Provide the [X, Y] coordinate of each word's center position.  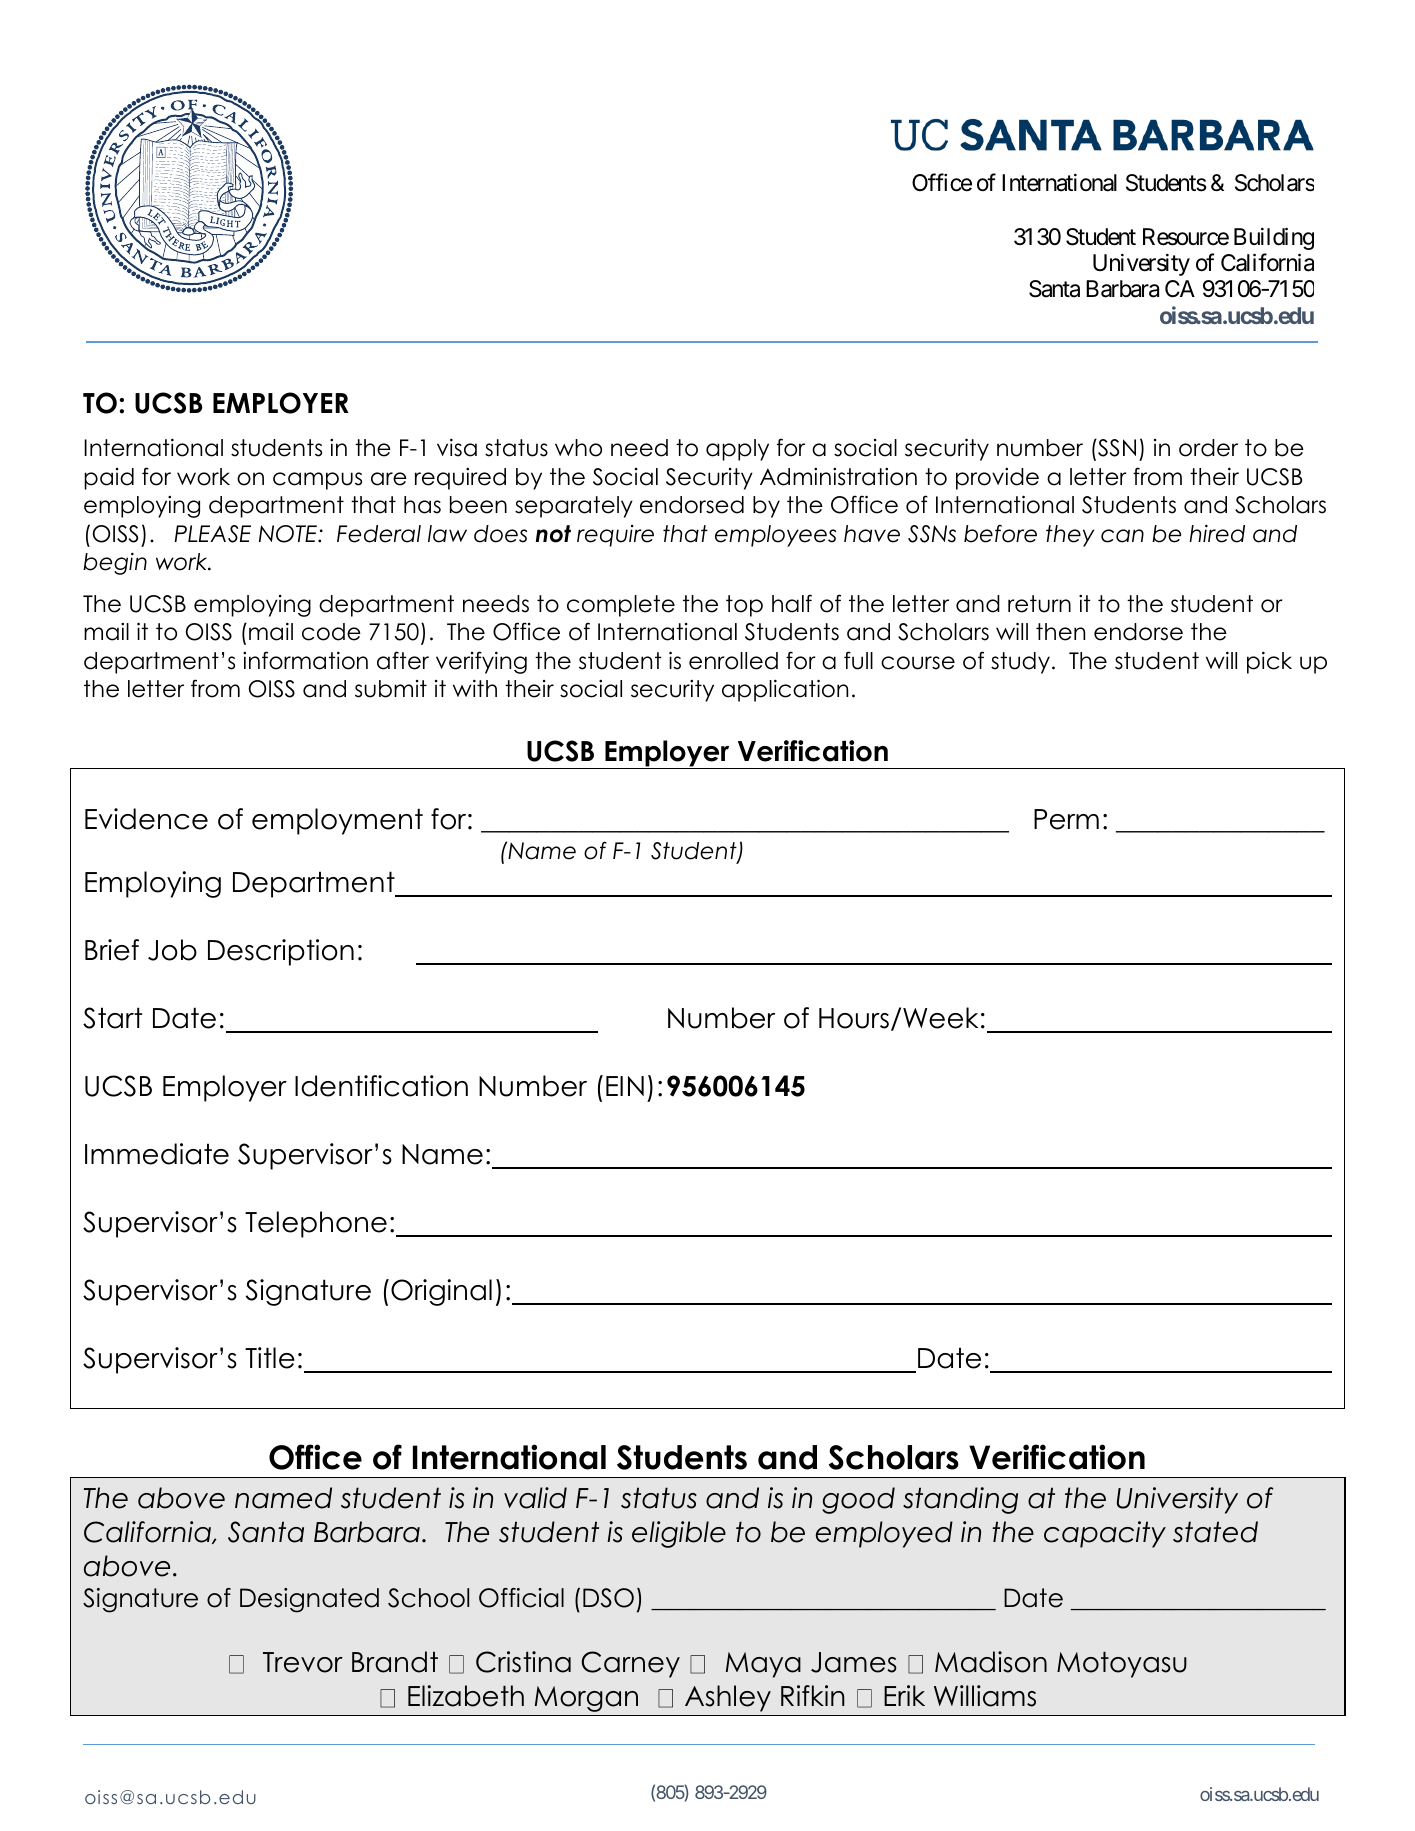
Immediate [157, 1154]
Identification [381, 1086]
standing [960, 1500]
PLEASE [212, 534]
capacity [1105, 1534]
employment [337, 821]
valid [535, 1498]
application [785, 690]
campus [317, 481]
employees [775, 536]
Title [270, 1358]
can [1122, 536]
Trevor [303, 1662]
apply [737, 450]
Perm [1066, 819]
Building [1274, 238]
